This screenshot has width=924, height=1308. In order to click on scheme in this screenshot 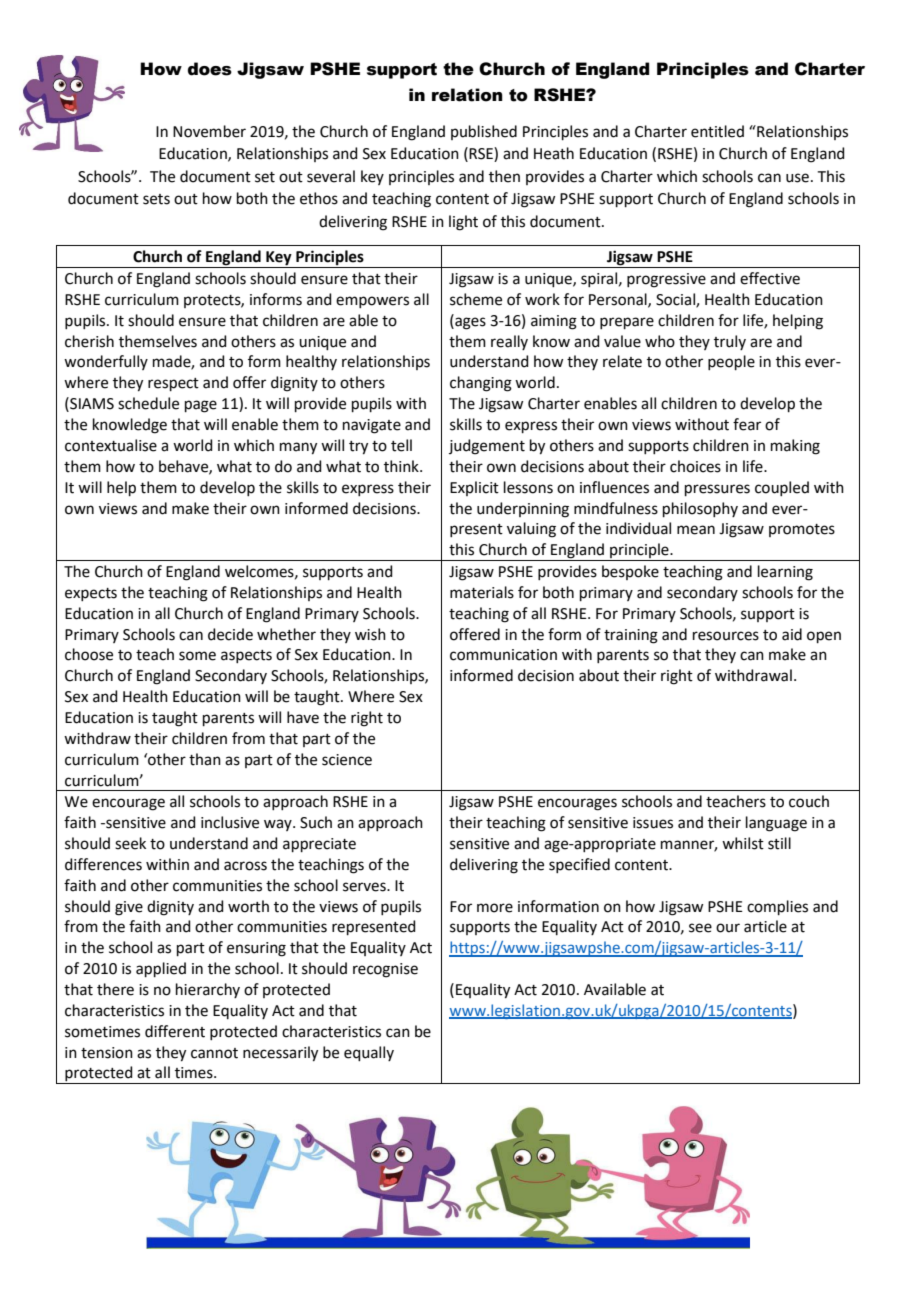, I will do `click(476, 299)`.
